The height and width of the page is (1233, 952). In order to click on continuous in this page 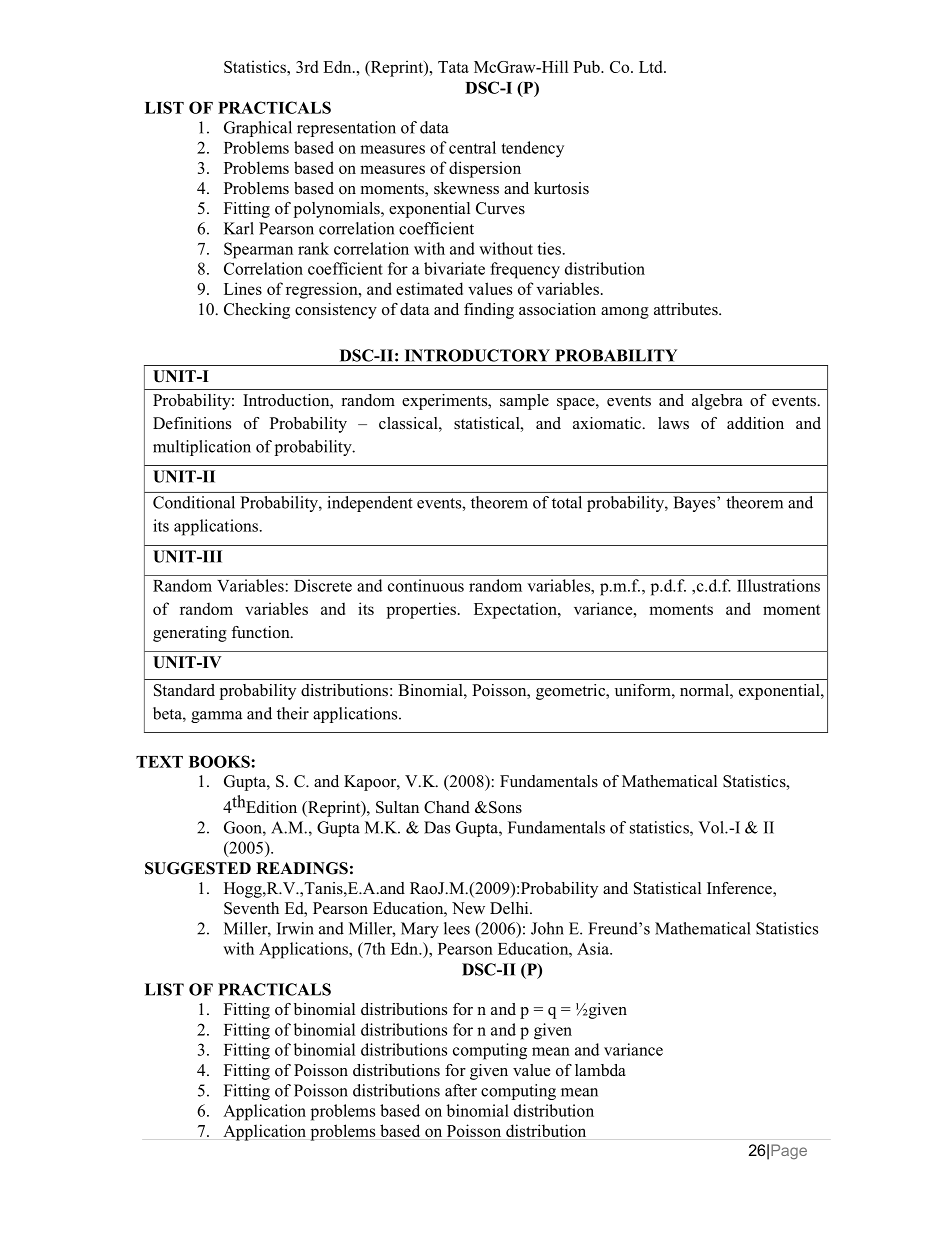, I will do `click(426, 585)`.
